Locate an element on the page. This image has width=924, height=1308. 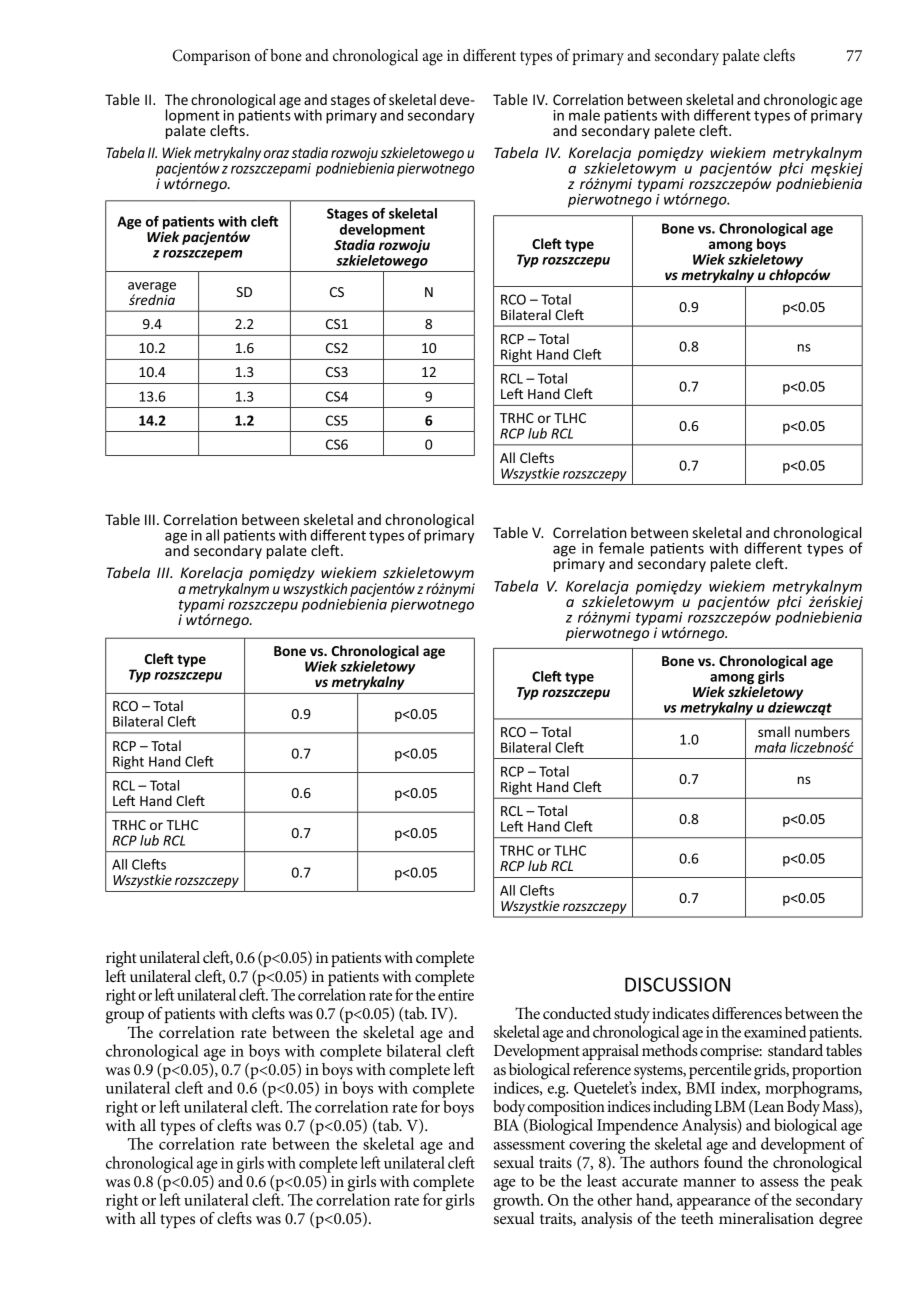
Comparison is located at coordinates (212, 57).
